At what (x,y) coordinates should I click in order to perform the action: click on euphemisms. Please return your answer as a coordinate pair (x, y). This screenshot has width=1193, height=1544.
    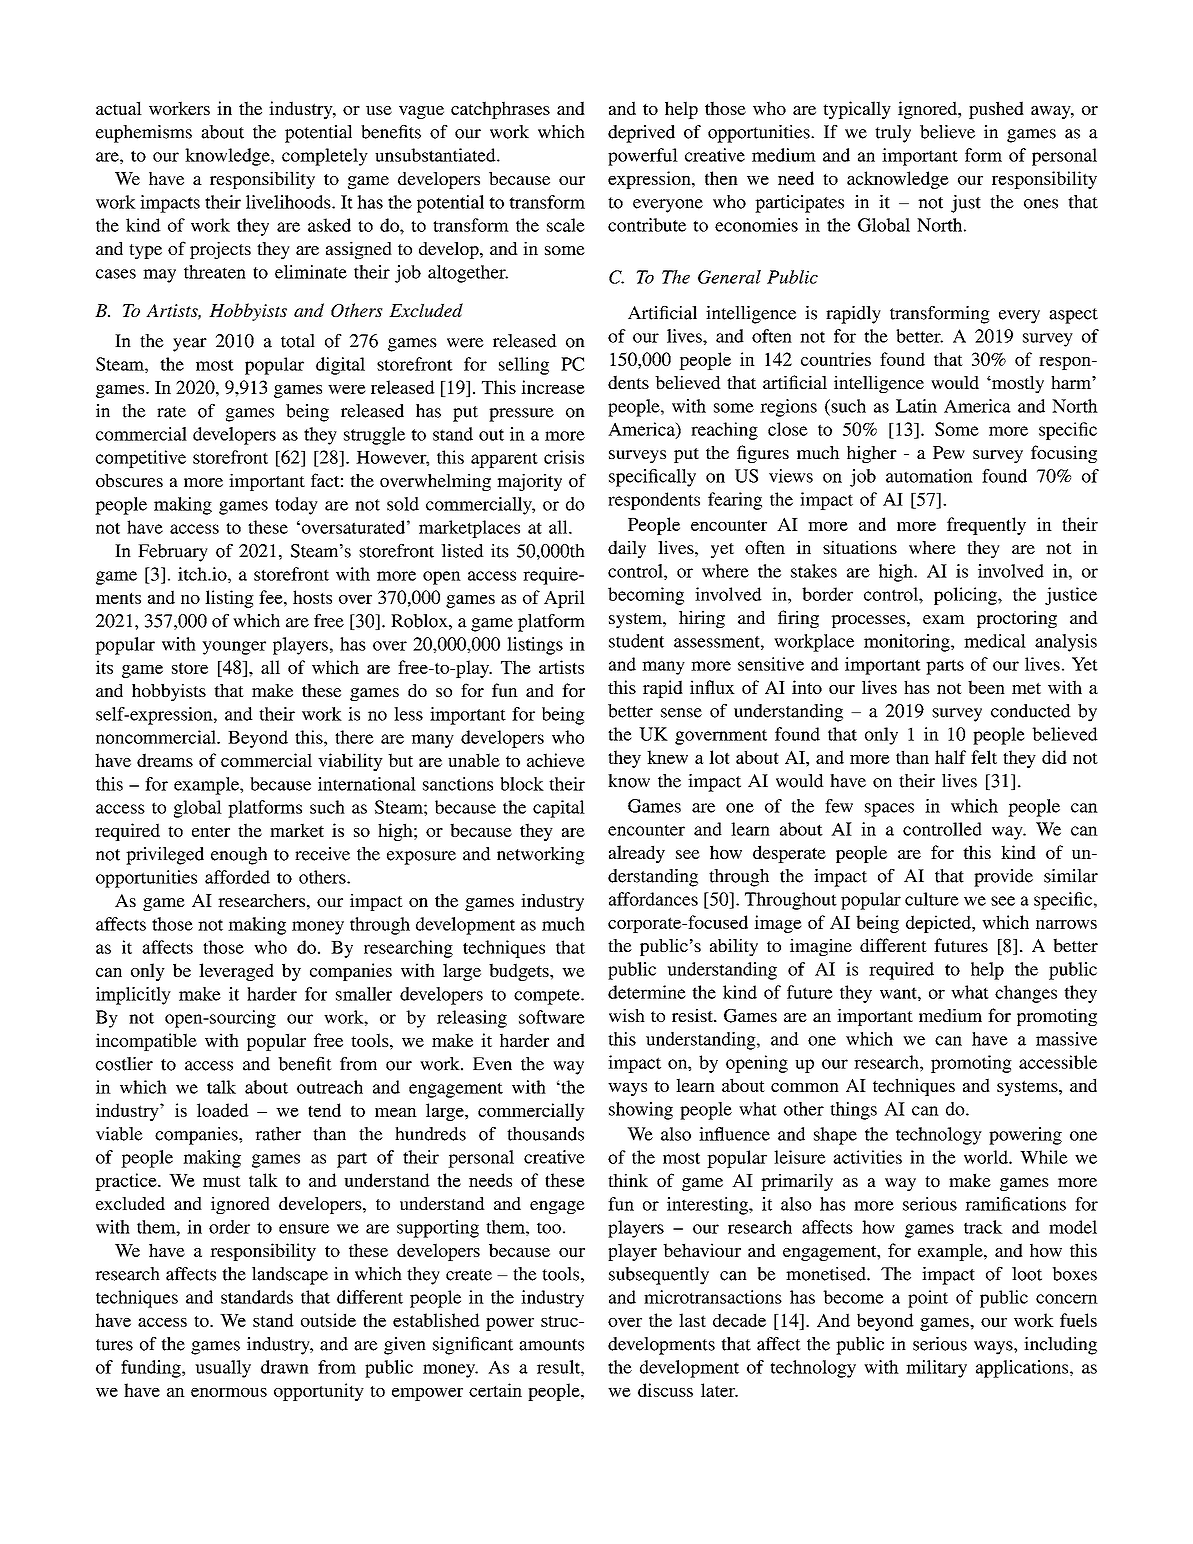
    Looking at the image, I should click on (144, 134).
